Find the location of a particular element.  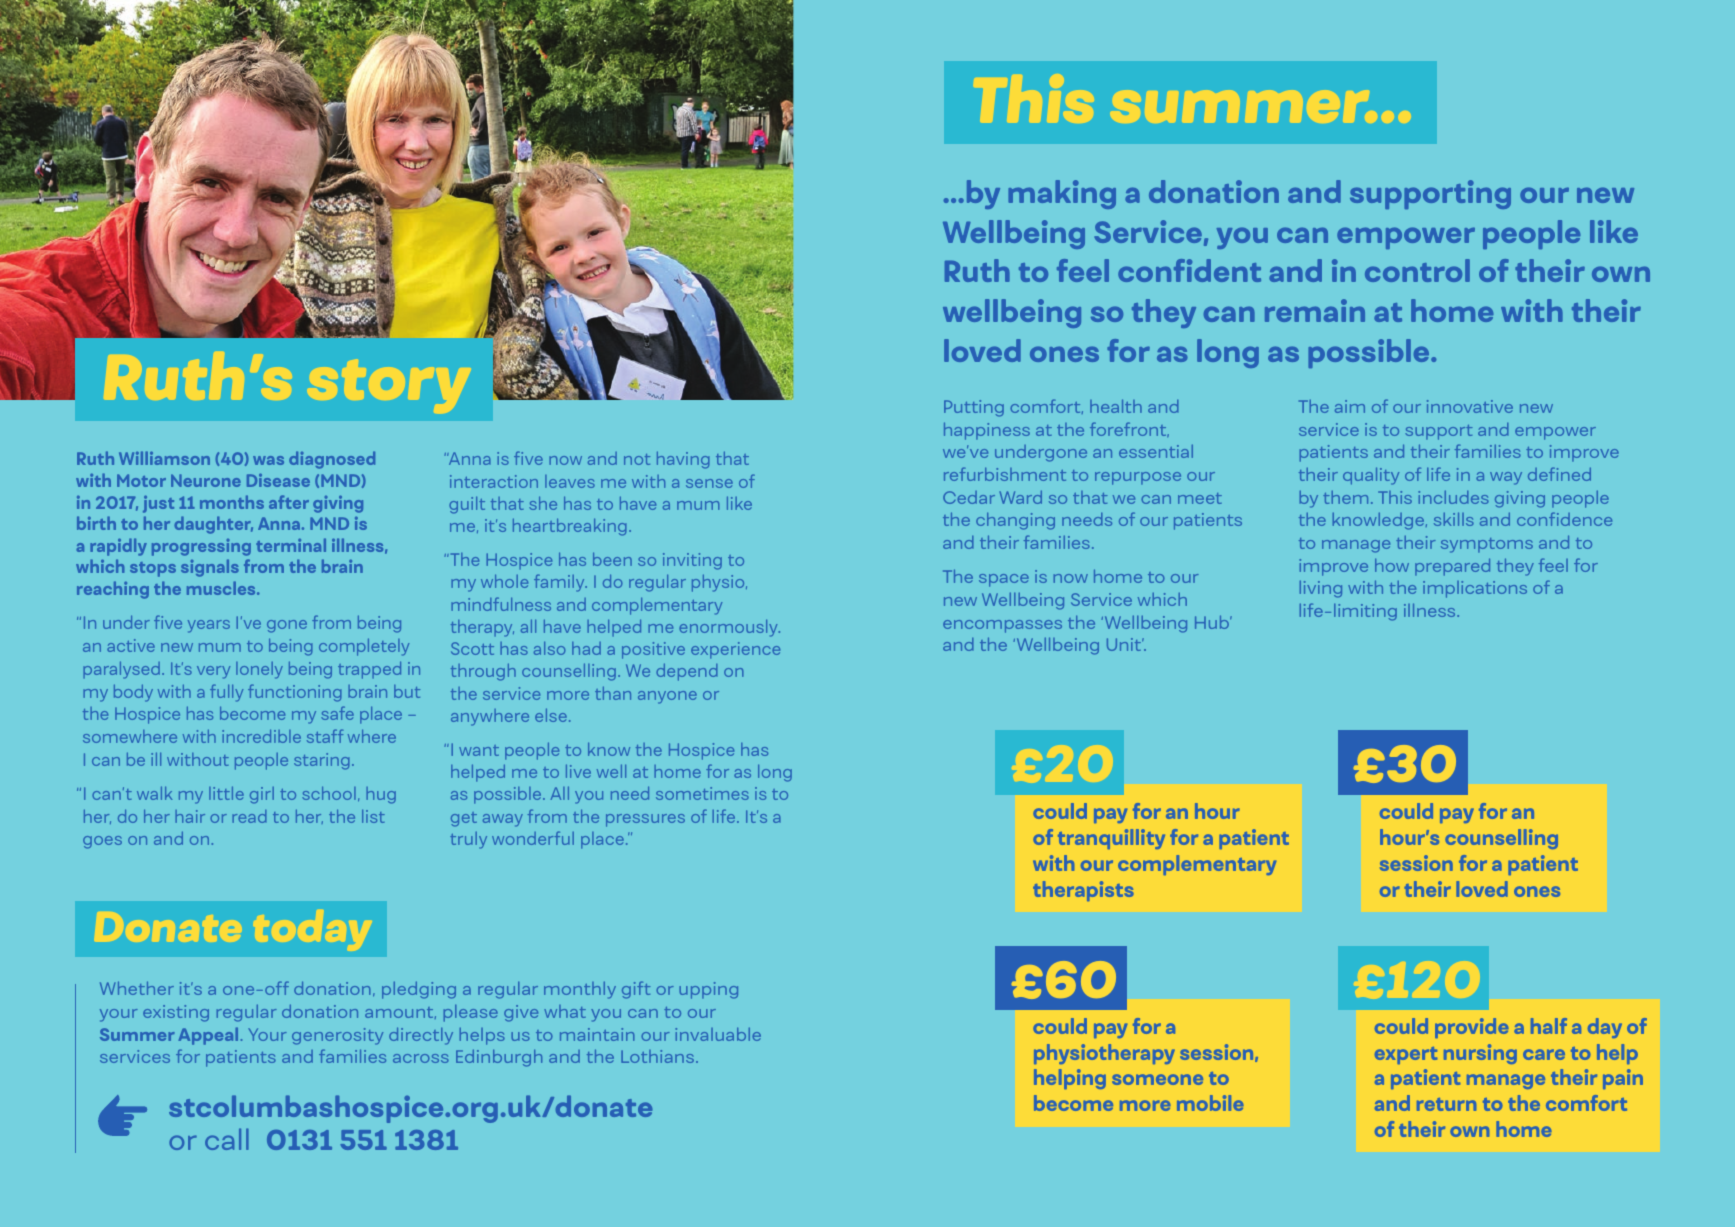

implications is located at coordinates (1475, 589).
